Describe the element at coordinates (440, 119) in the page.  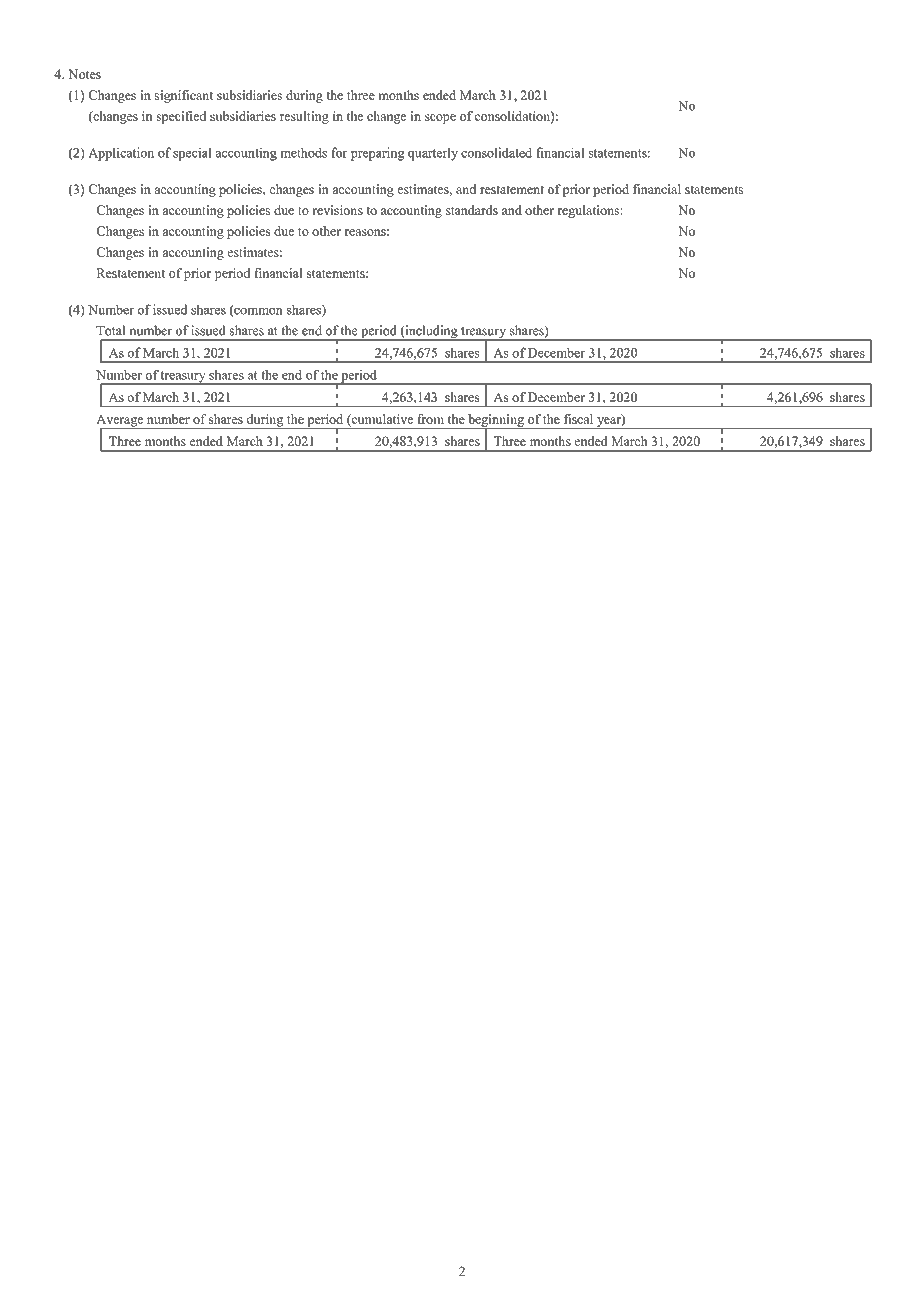
I see `scope` at that location.
